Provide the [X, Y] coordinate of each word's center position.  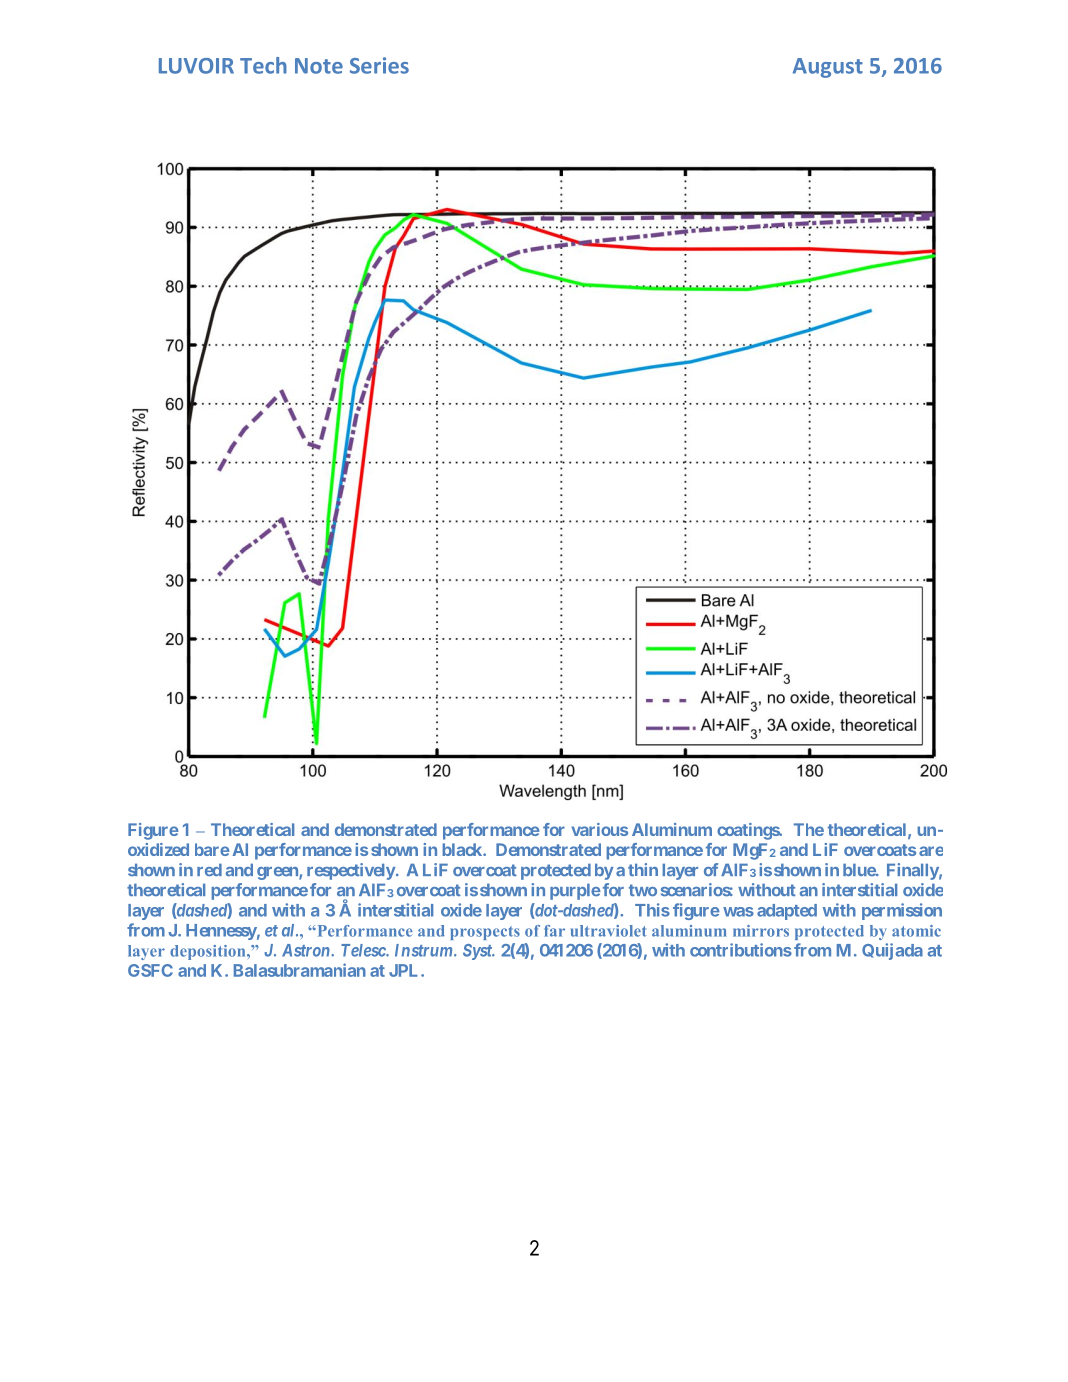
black [463, 849]
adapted [787, 912]
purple [575, 892]
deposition [209, 952]
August [828, 68]
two [643, 890]
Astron [307, 950]
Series [379, 65]
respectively [351, 871]
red [209, 870]
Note [319, 66]
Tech [263, 65]
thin [643, 869]
